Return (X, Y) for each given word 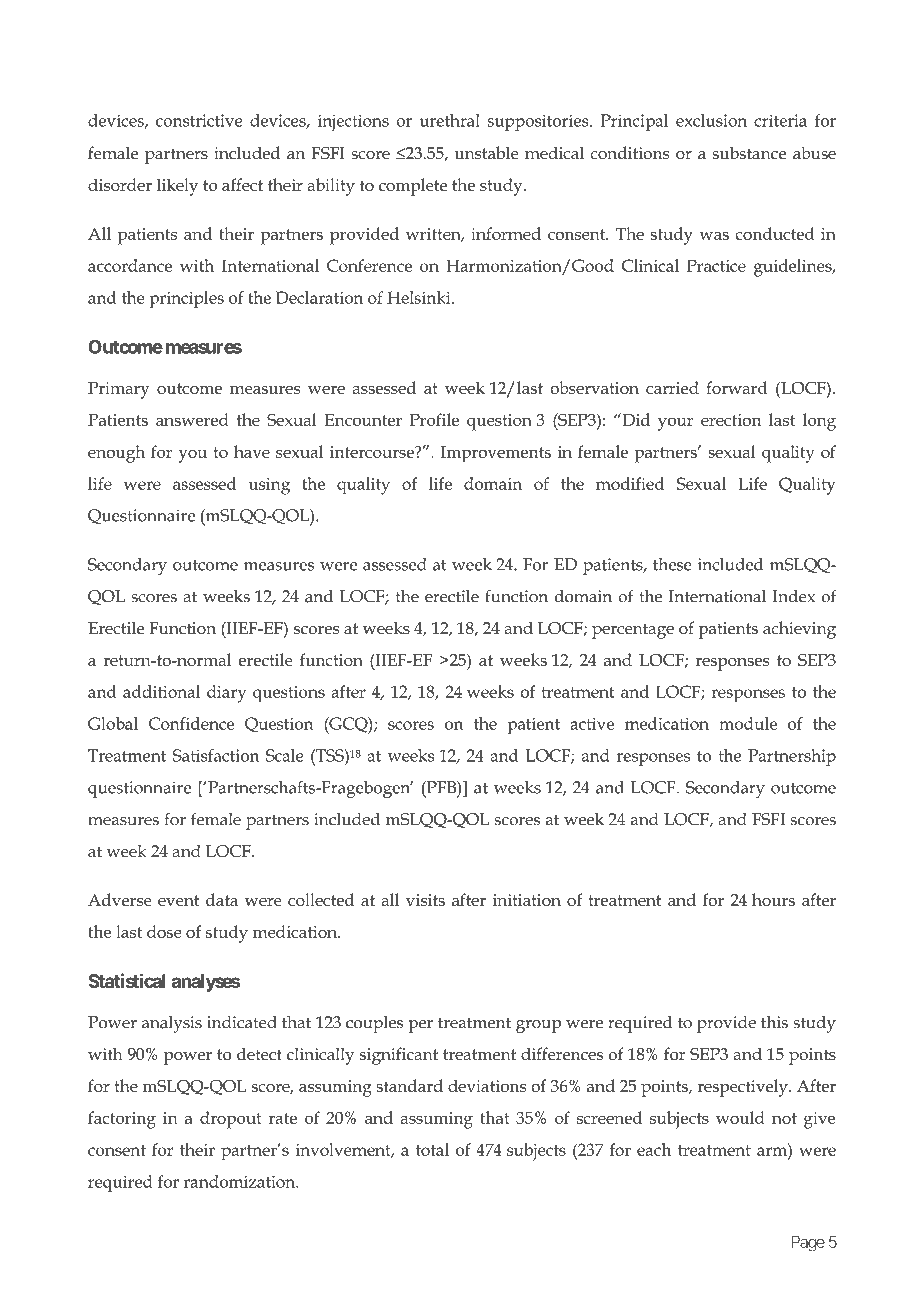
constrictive (199, 120)
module (748, 723)
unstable (487, 153)
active (592, 724)
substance (749, 153)
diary (226, 694)
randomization (241, 1181)
